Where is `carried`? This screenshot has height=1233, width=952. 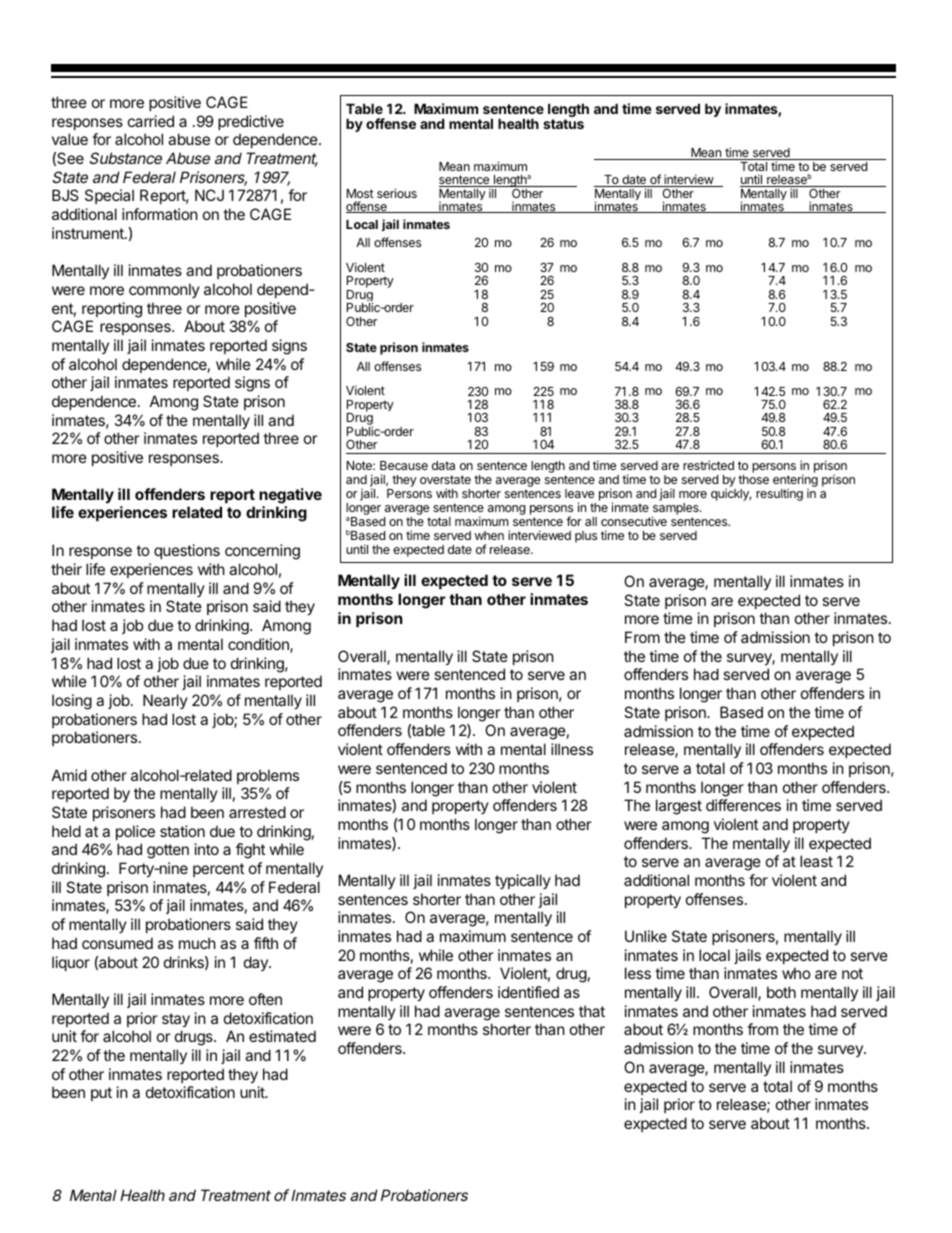 carried is located at coordinates (151, 121).
